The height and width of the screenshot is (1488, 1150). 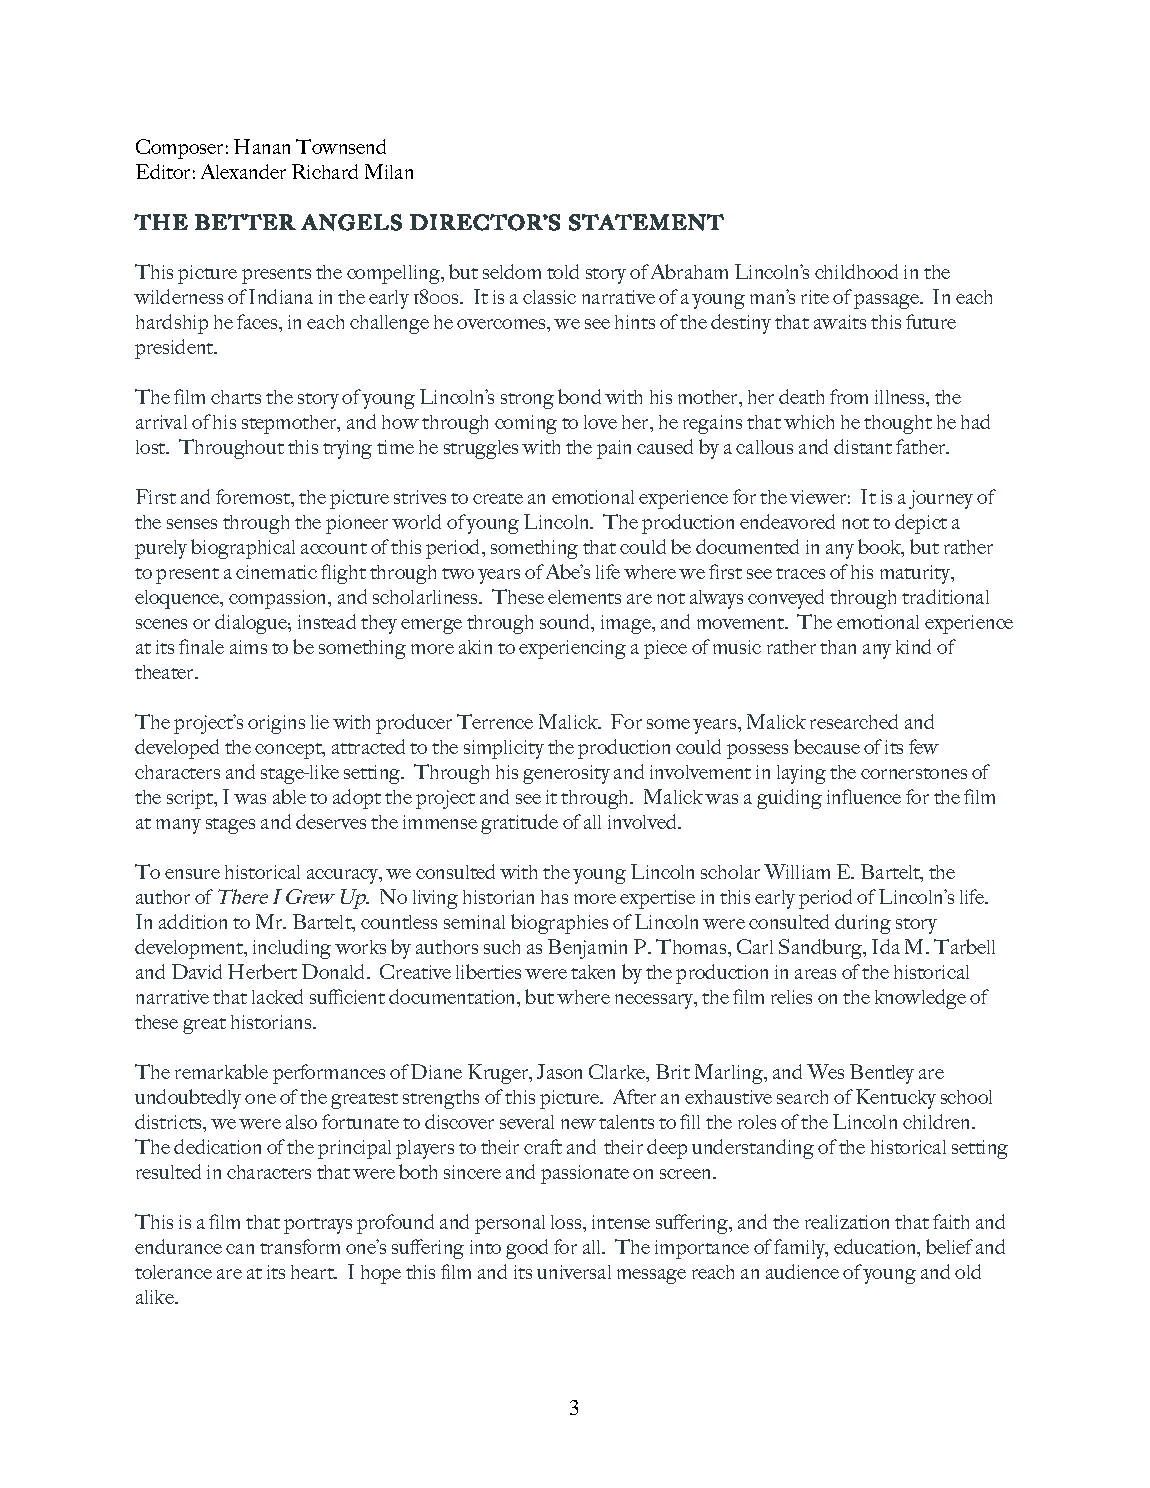 I want to click on compassion, so click(x=279, y=599).
